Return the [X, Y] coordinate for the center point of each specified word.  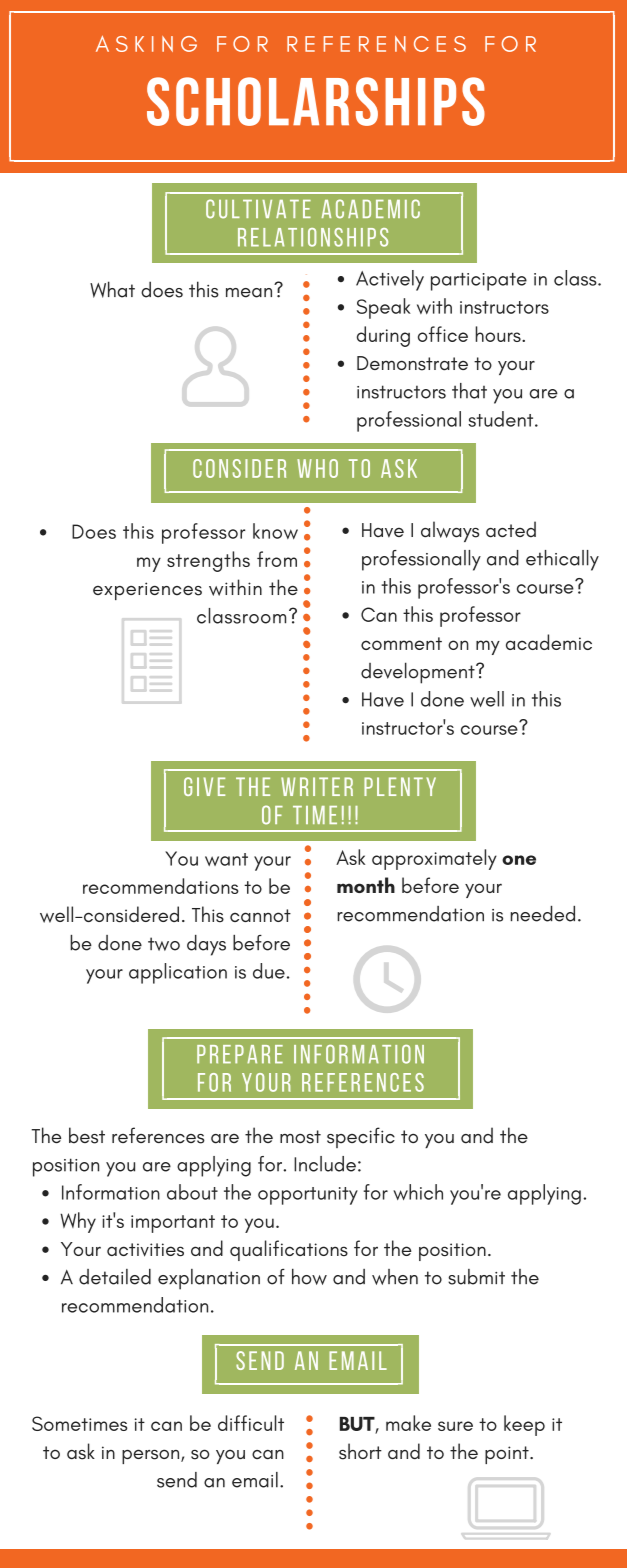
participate [479, 282]
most [300, 1137]
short [360, 1451]
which [418, 1192]
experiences [147, 591]
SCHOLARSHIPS [316, 101]
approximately [434, 859]
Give [204, 786]
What [112, 289]
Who [317, 468]
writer [317, 786]
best [87, 1135]
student [502, 419]
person [152, 1456]
